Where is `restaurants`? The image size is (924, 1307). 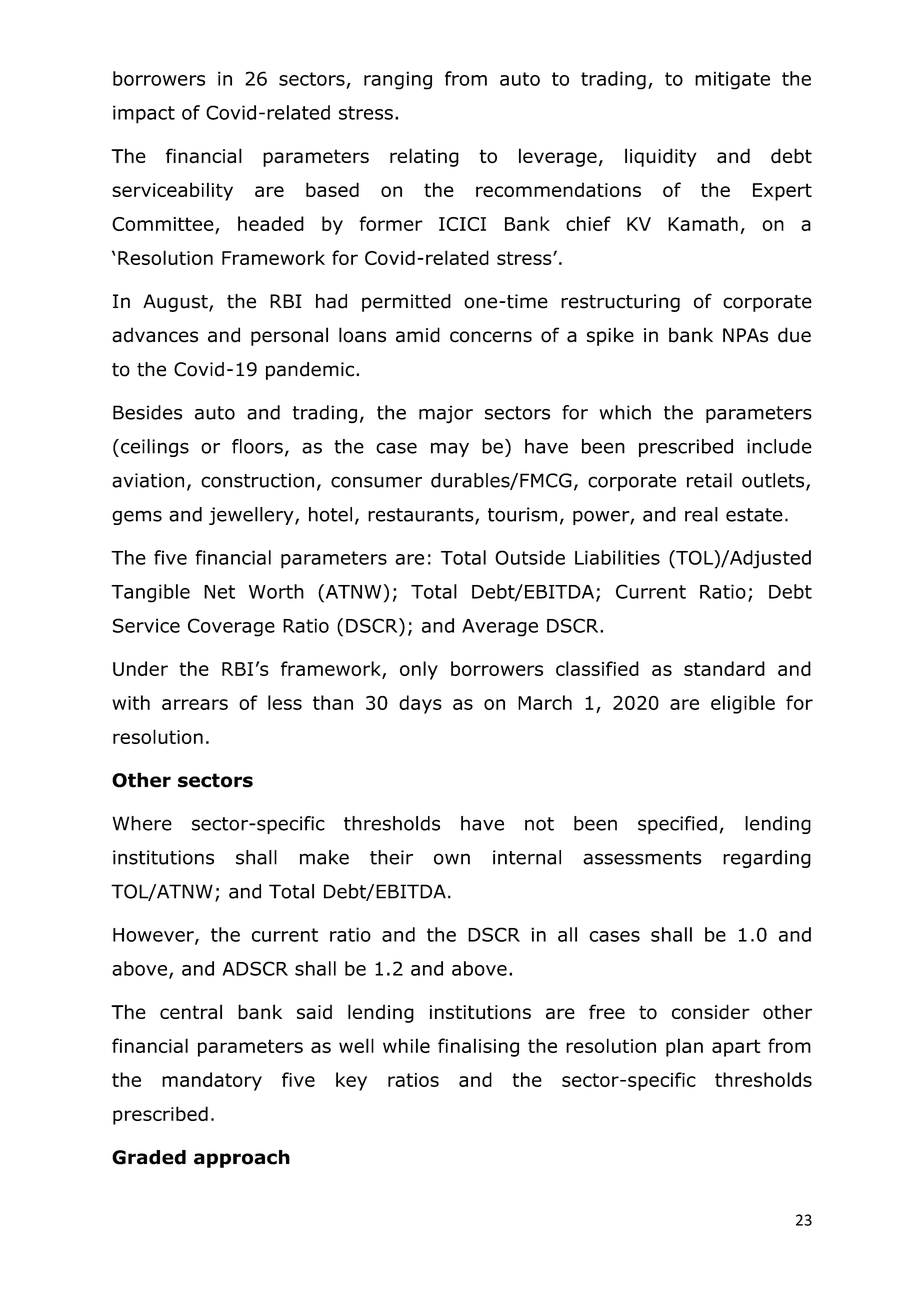
restaurants is located at coordinates (422, 516).
